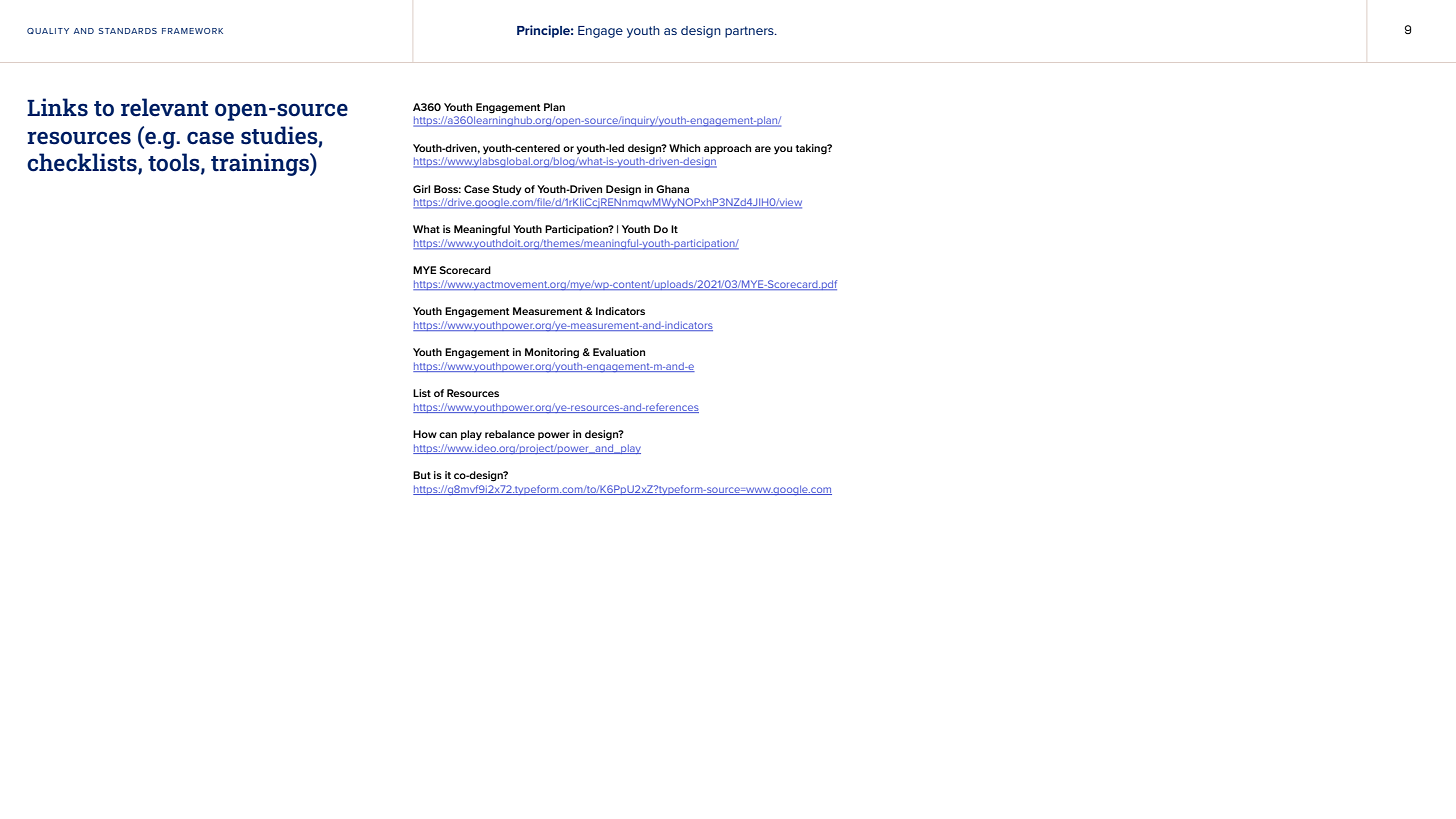 The height and width of the screenshot is (819, 1456). I want to click on Study, so click(507, 190).
